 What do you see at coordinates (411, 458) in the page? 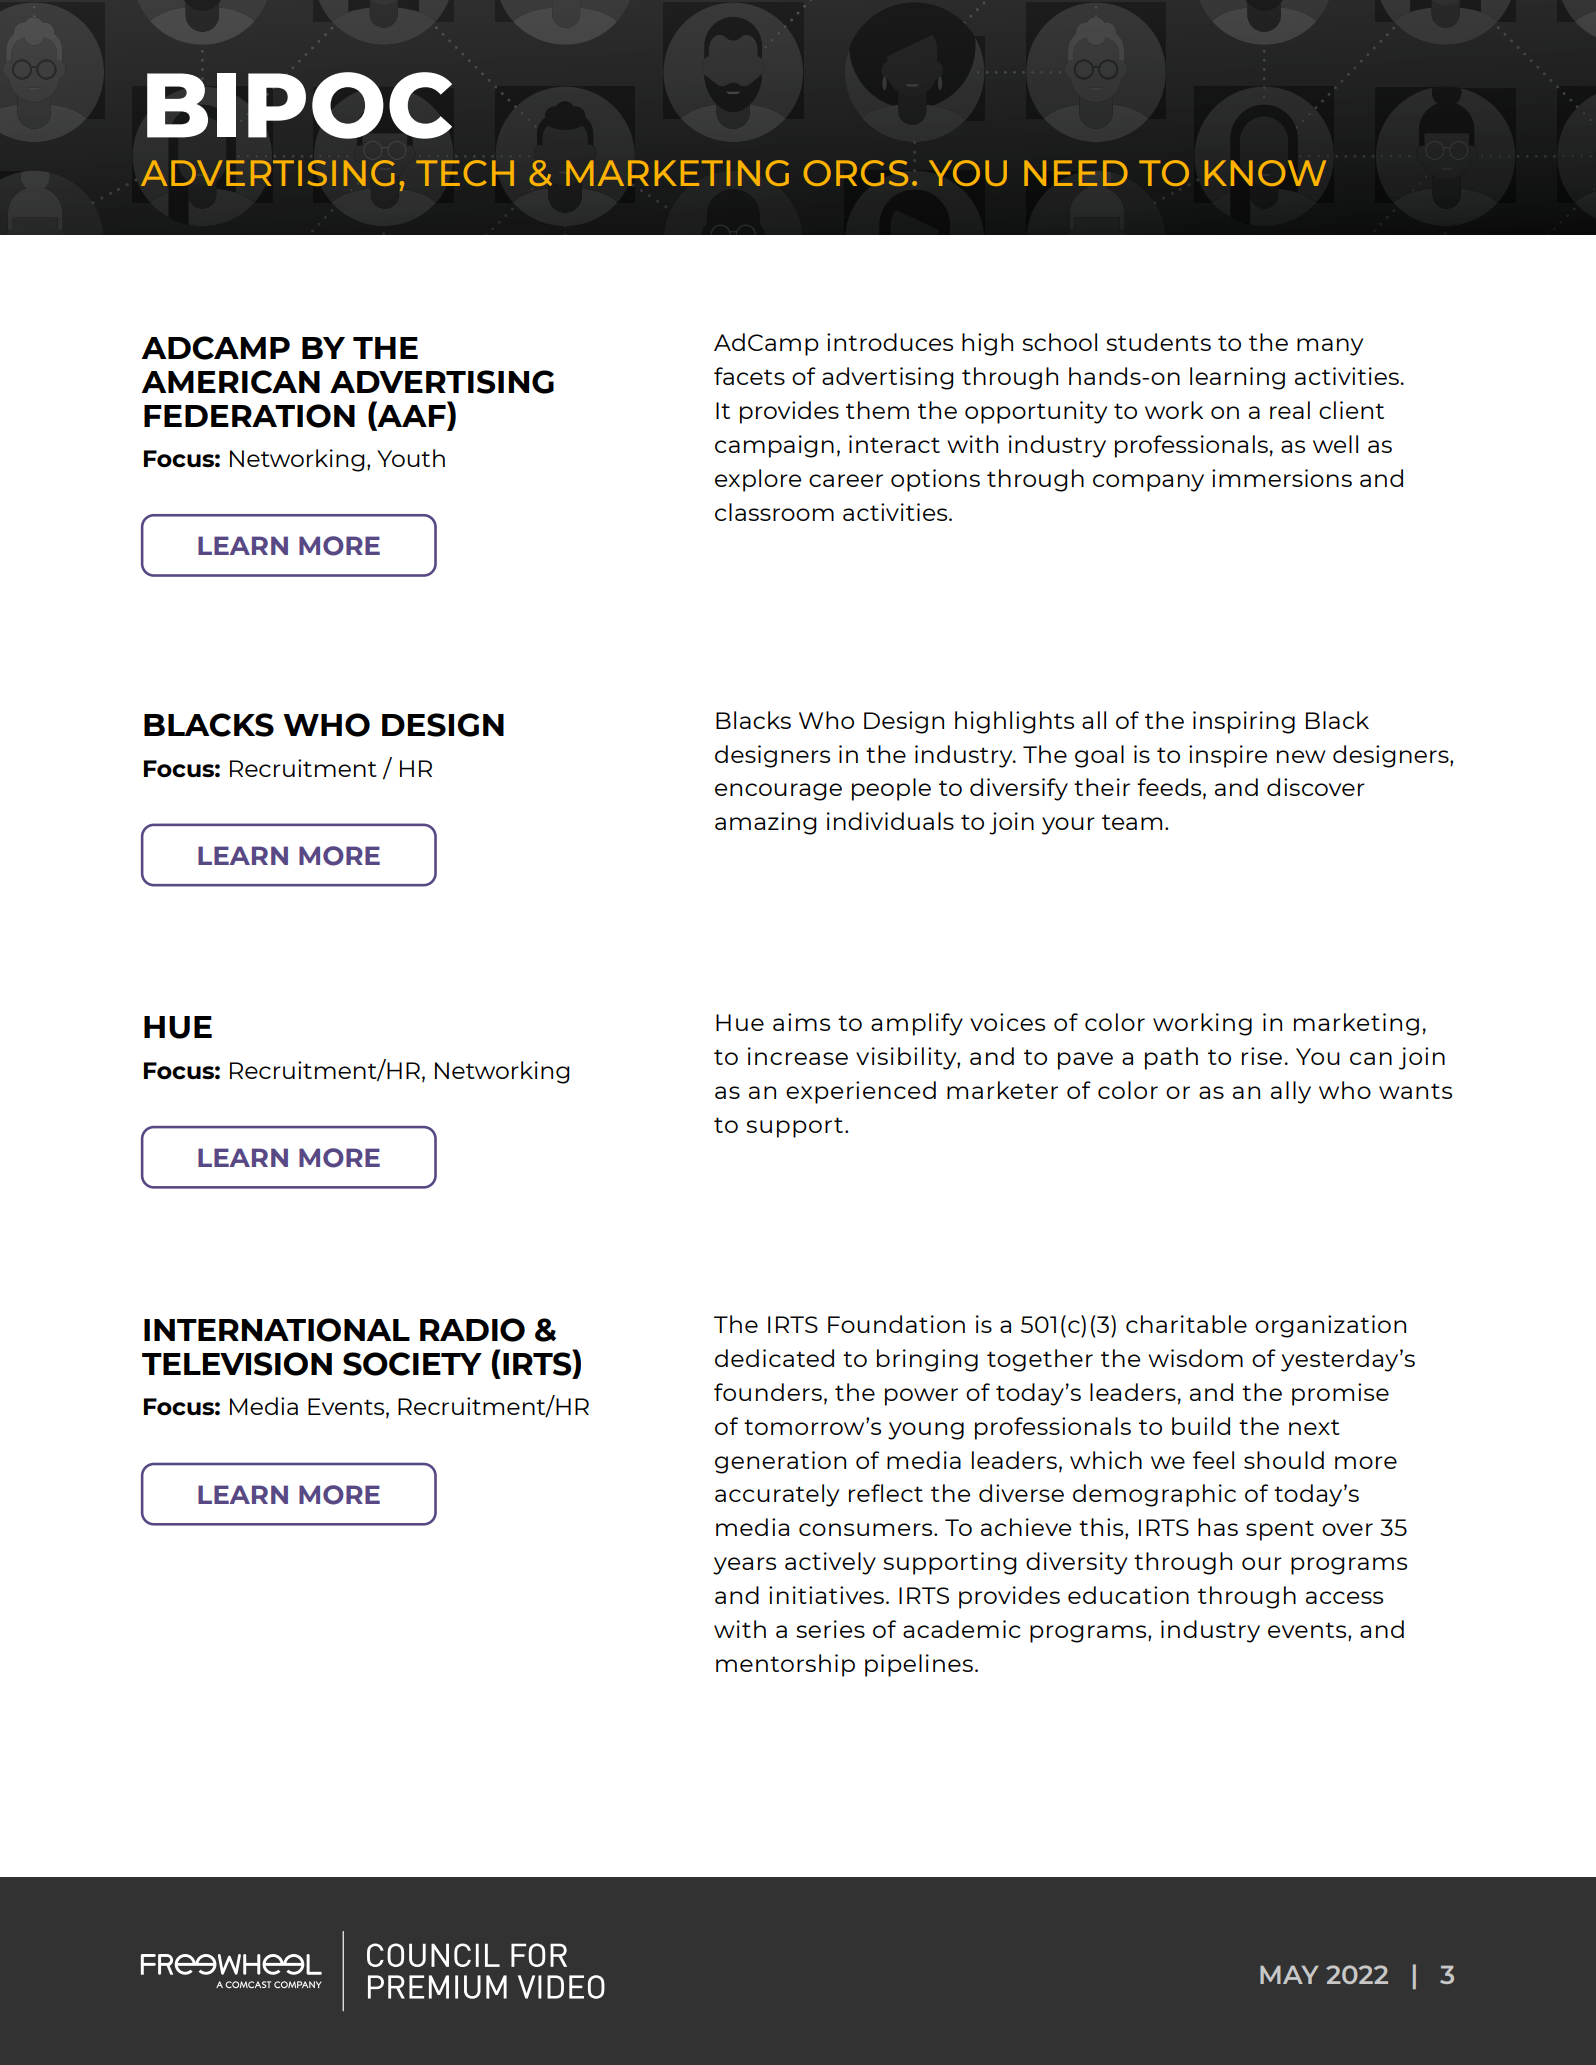
I see `Youth` at bounding box center [411, 458].
